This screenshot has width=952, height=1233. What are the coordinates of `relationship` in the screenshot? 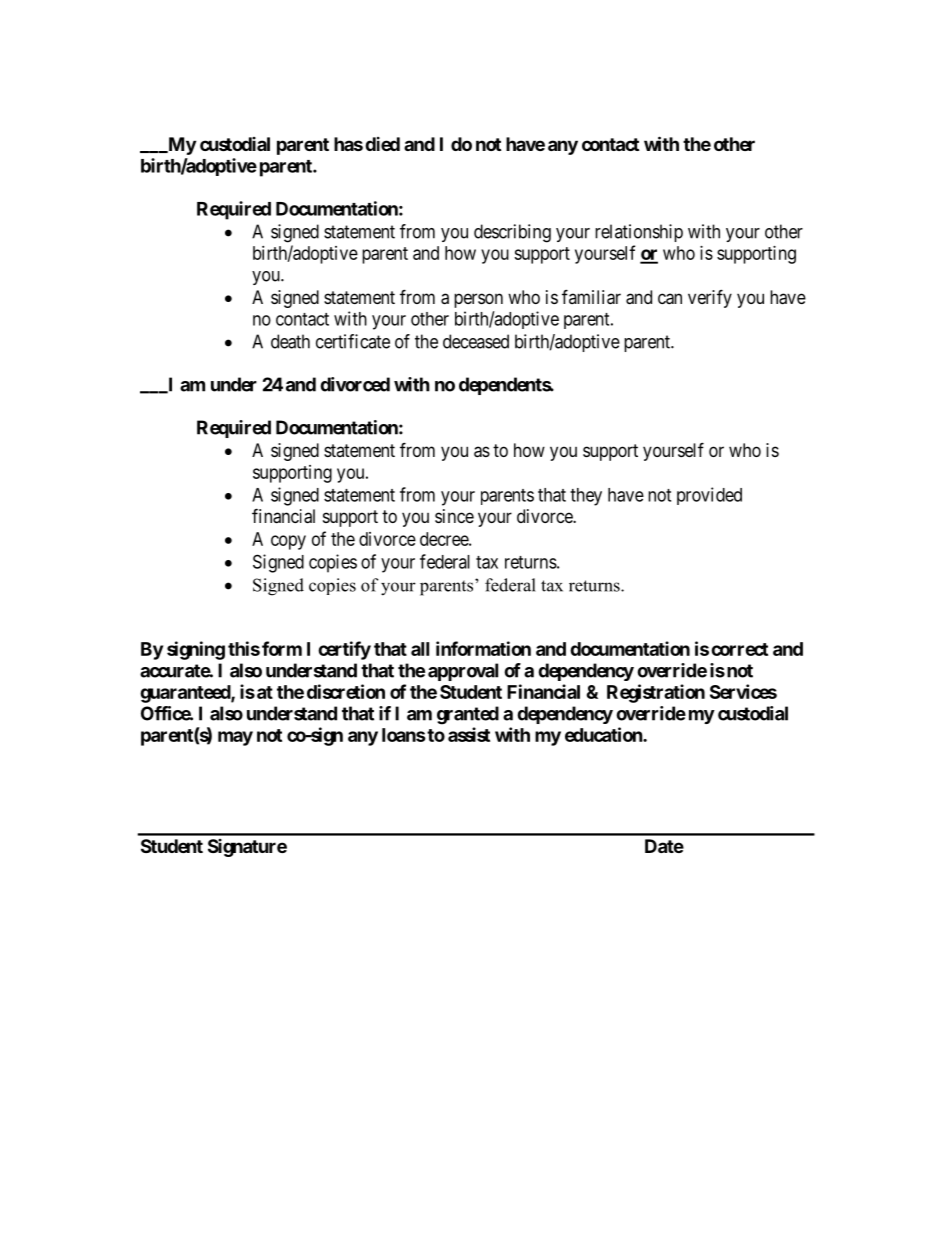 It's located at (639, 233).
